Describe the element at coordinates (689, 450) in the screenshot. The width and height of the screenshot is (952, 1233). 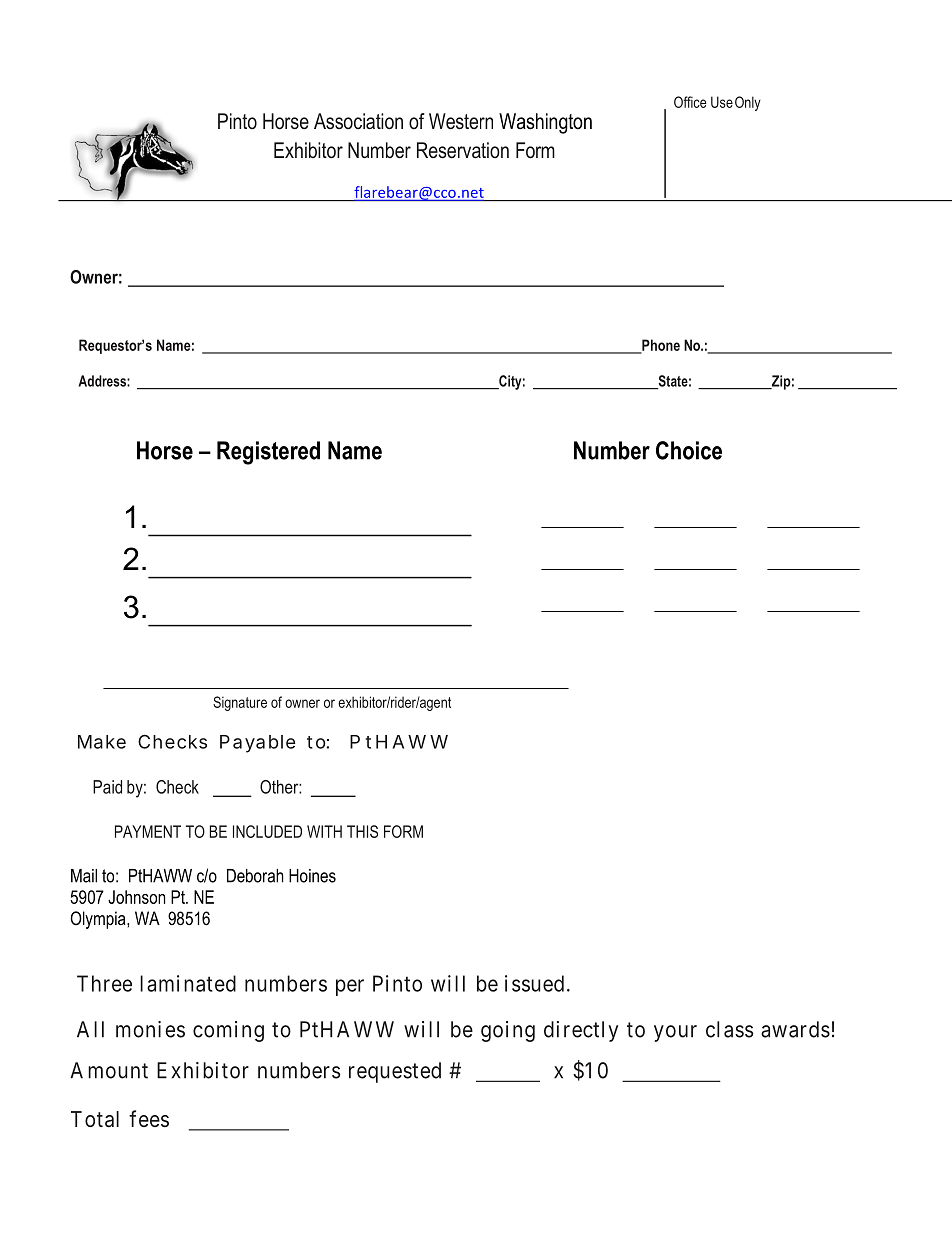
I see `Choice` at that location.
